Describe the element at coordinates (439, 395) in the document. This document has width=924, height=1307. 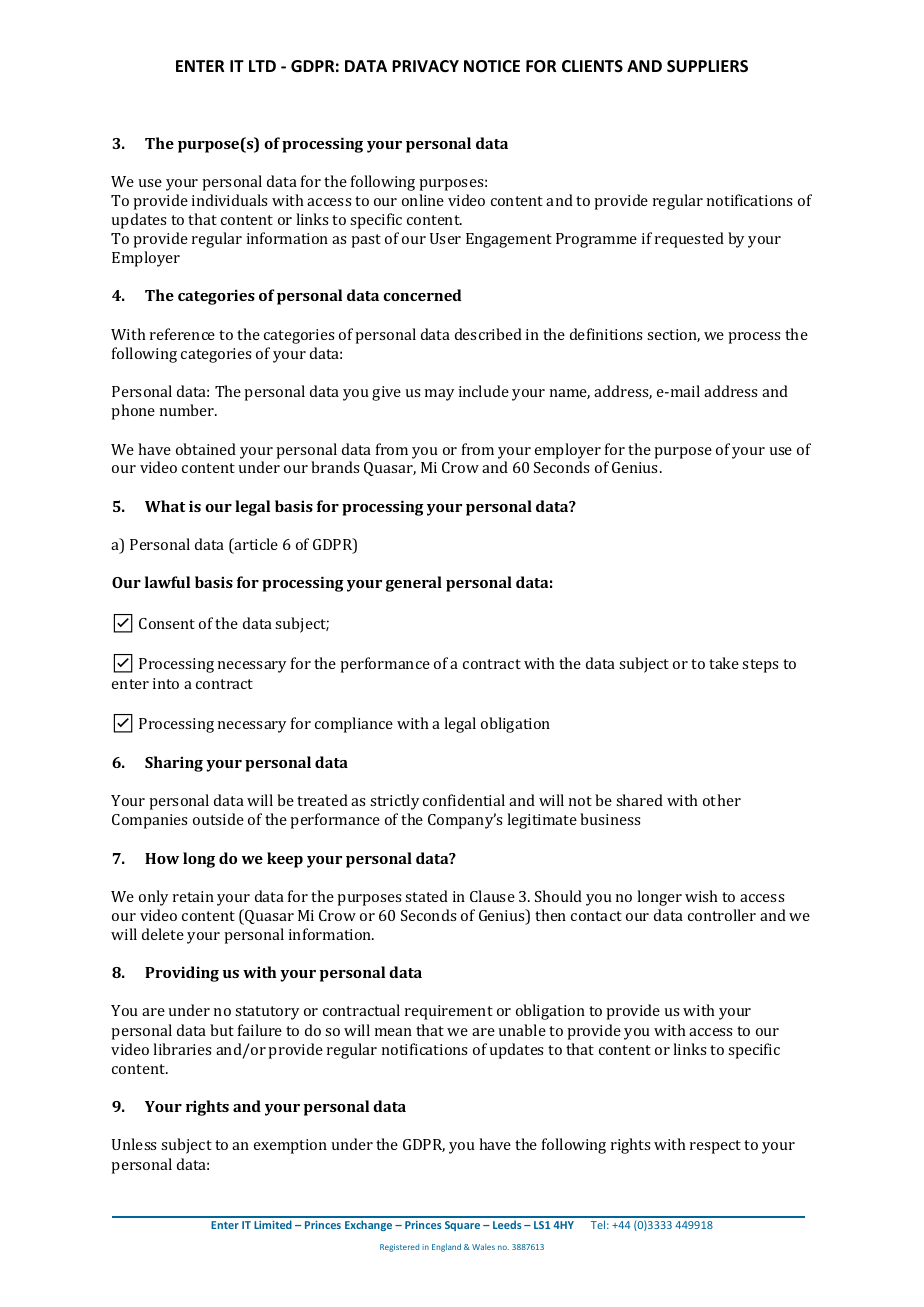
I see `may` at that location.
